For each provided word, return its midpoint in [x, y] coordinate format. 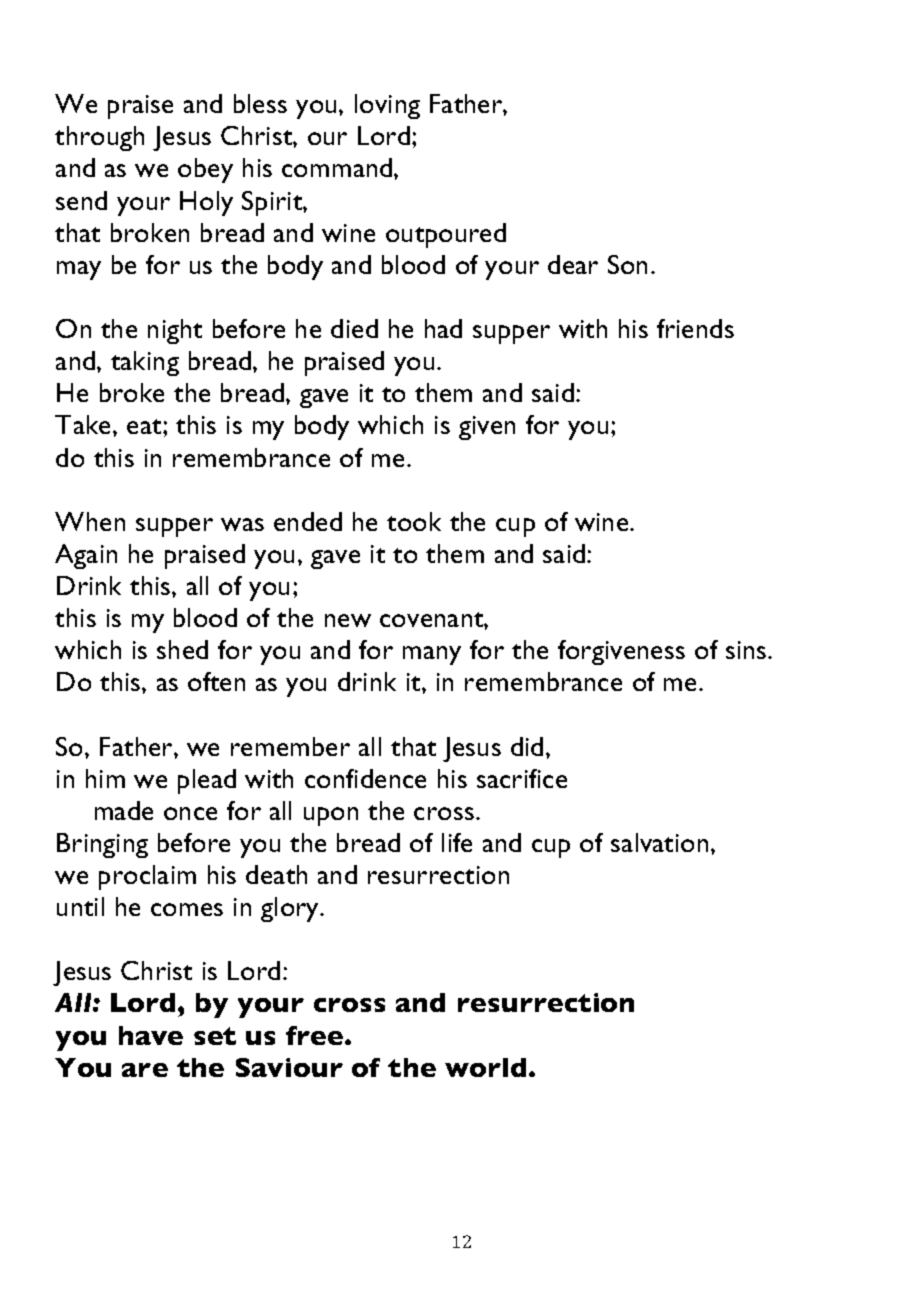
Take [84, 424]
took [414, 521]
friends [695, 328]
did [527, 746]
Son [627, 264]
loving [387, 106]
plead [207, 781]
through [99, 138]
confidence [365, 778]
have [151, 1035]
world [485, 1067]
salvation [659, 842]
